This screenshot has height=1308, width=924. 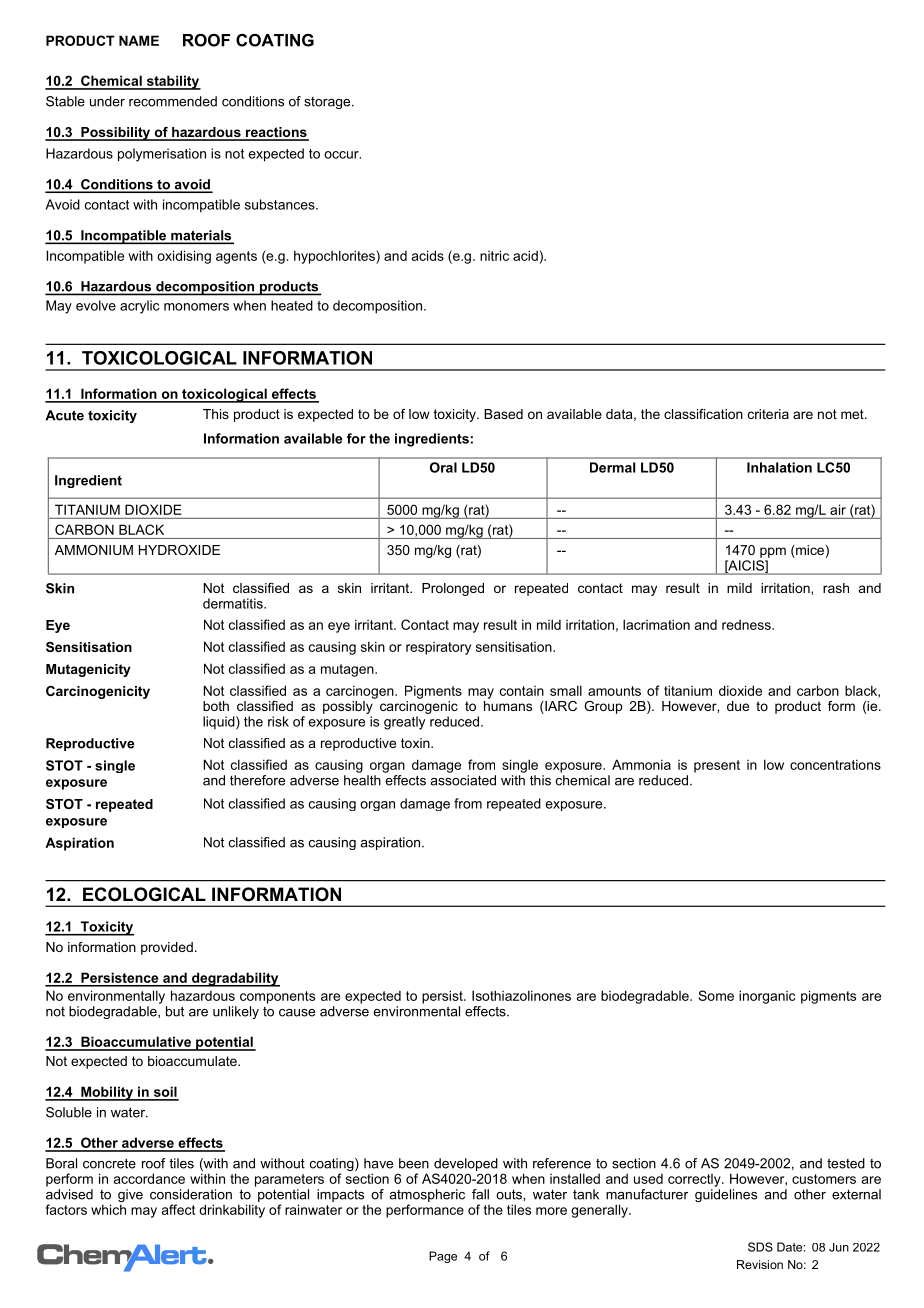 What do you see at coordinates (443, 1257) in the screenshot?
I see `Page` at bounding box center [443, 1257].
